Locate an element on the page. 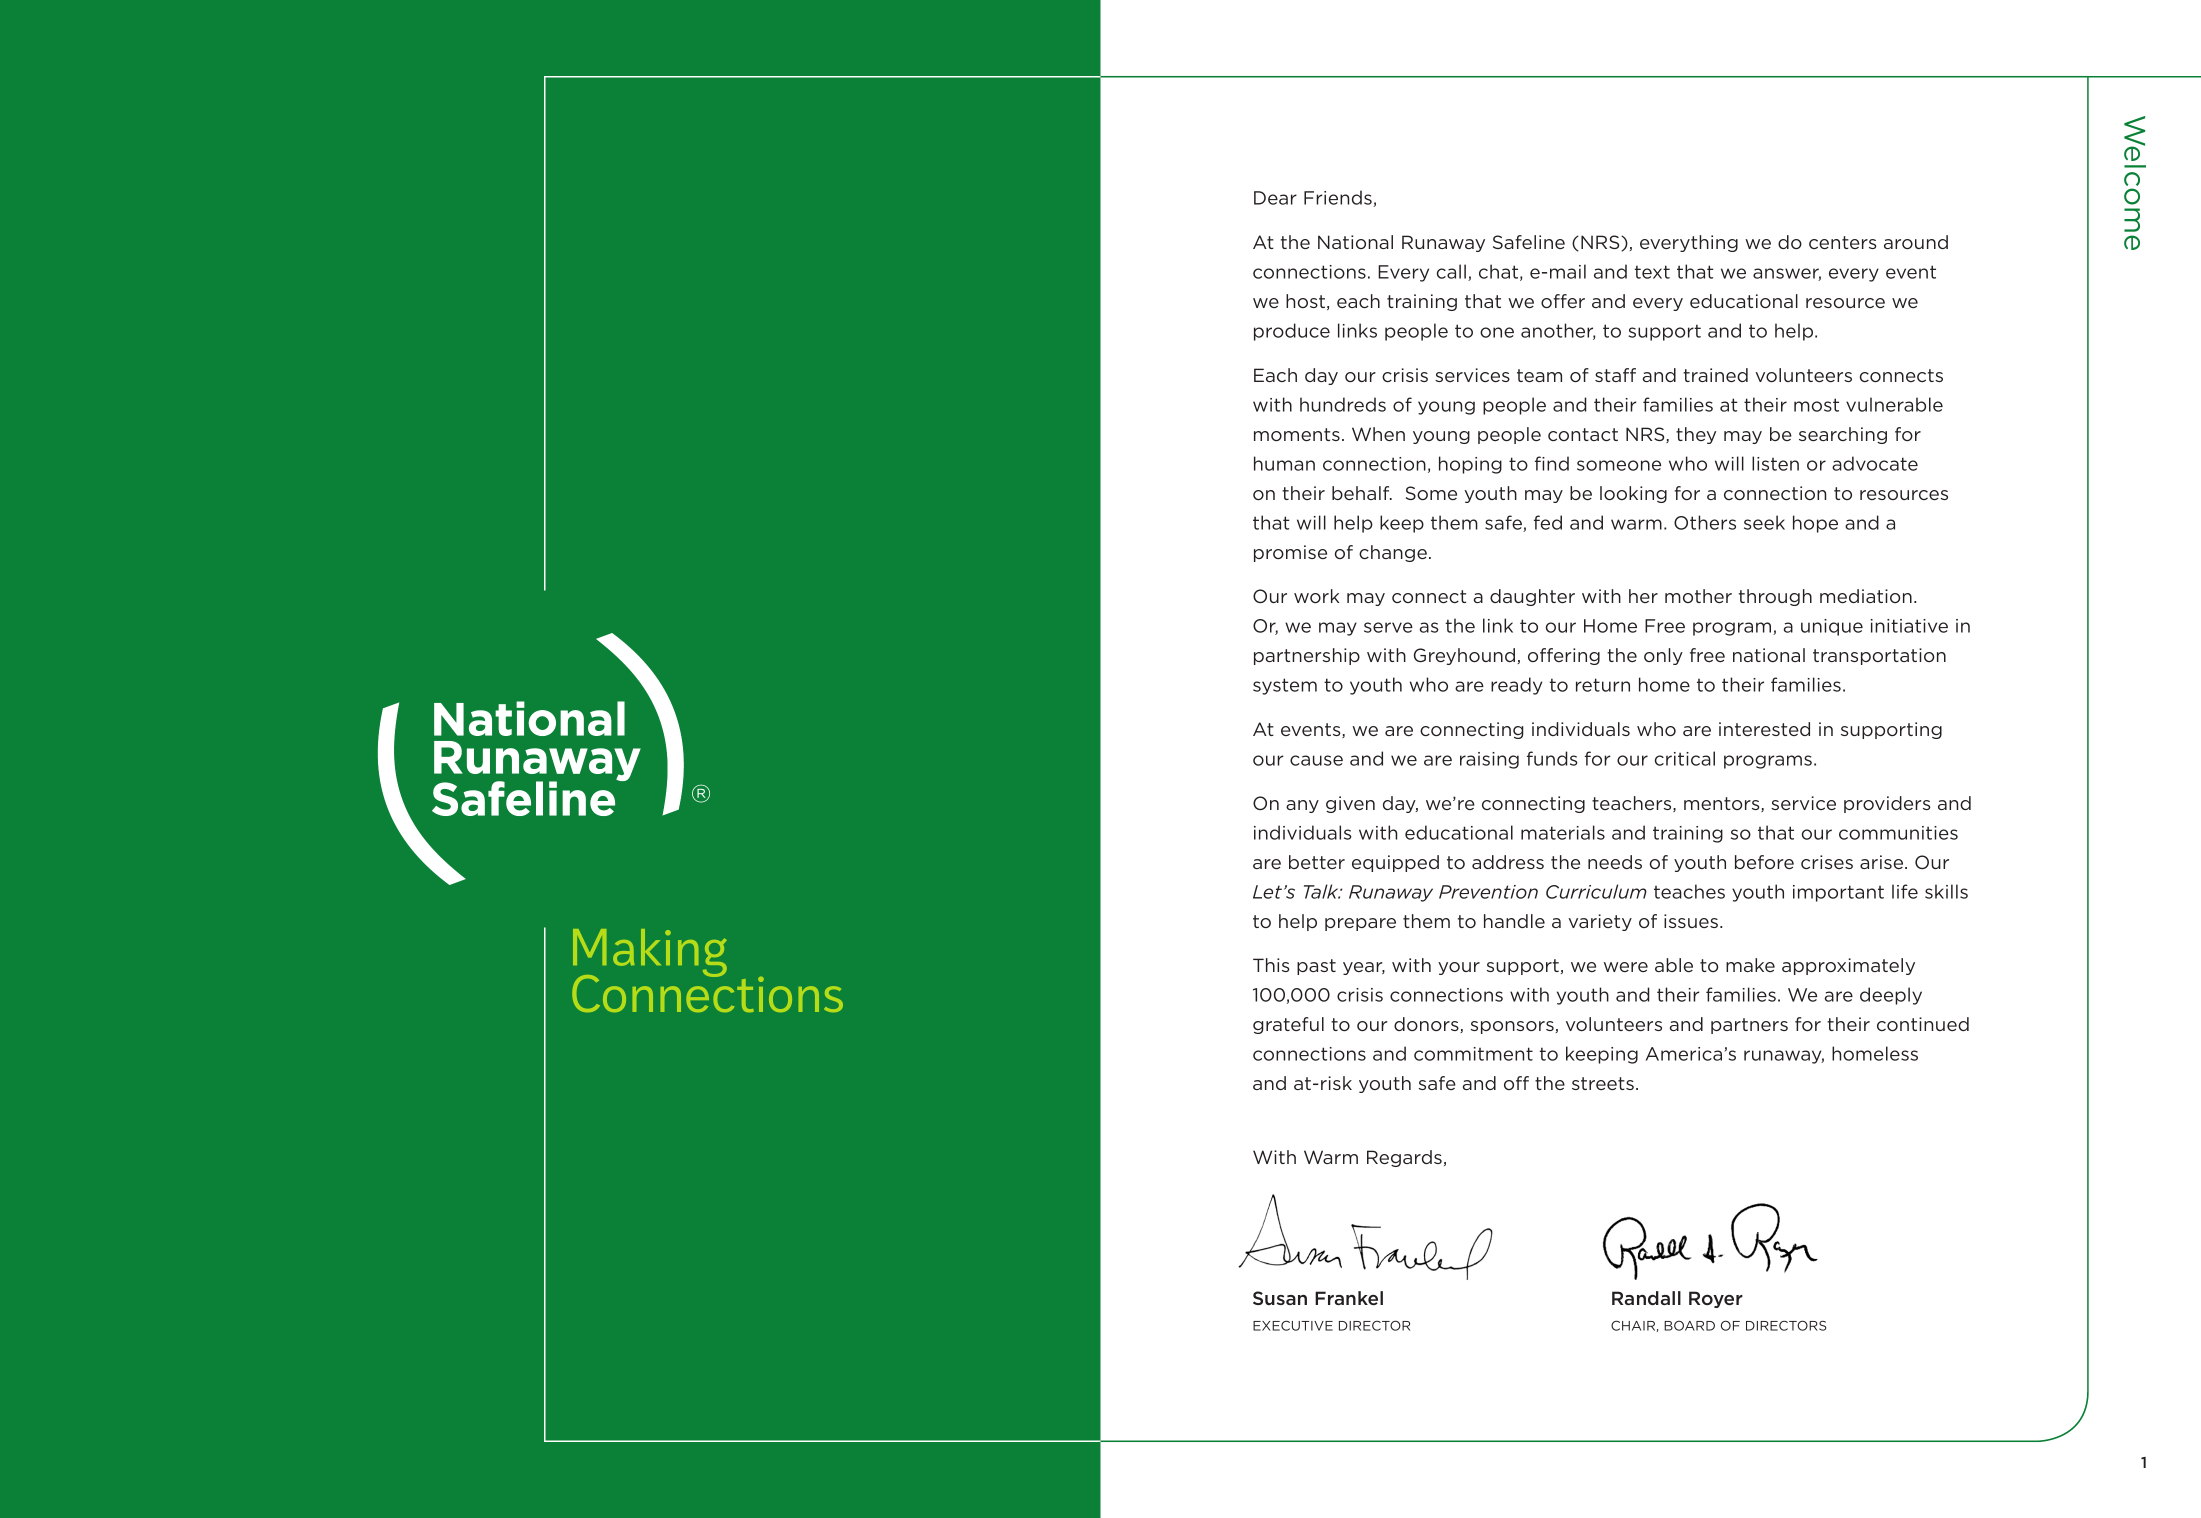  cause is located at coordinates (1316, 760).
